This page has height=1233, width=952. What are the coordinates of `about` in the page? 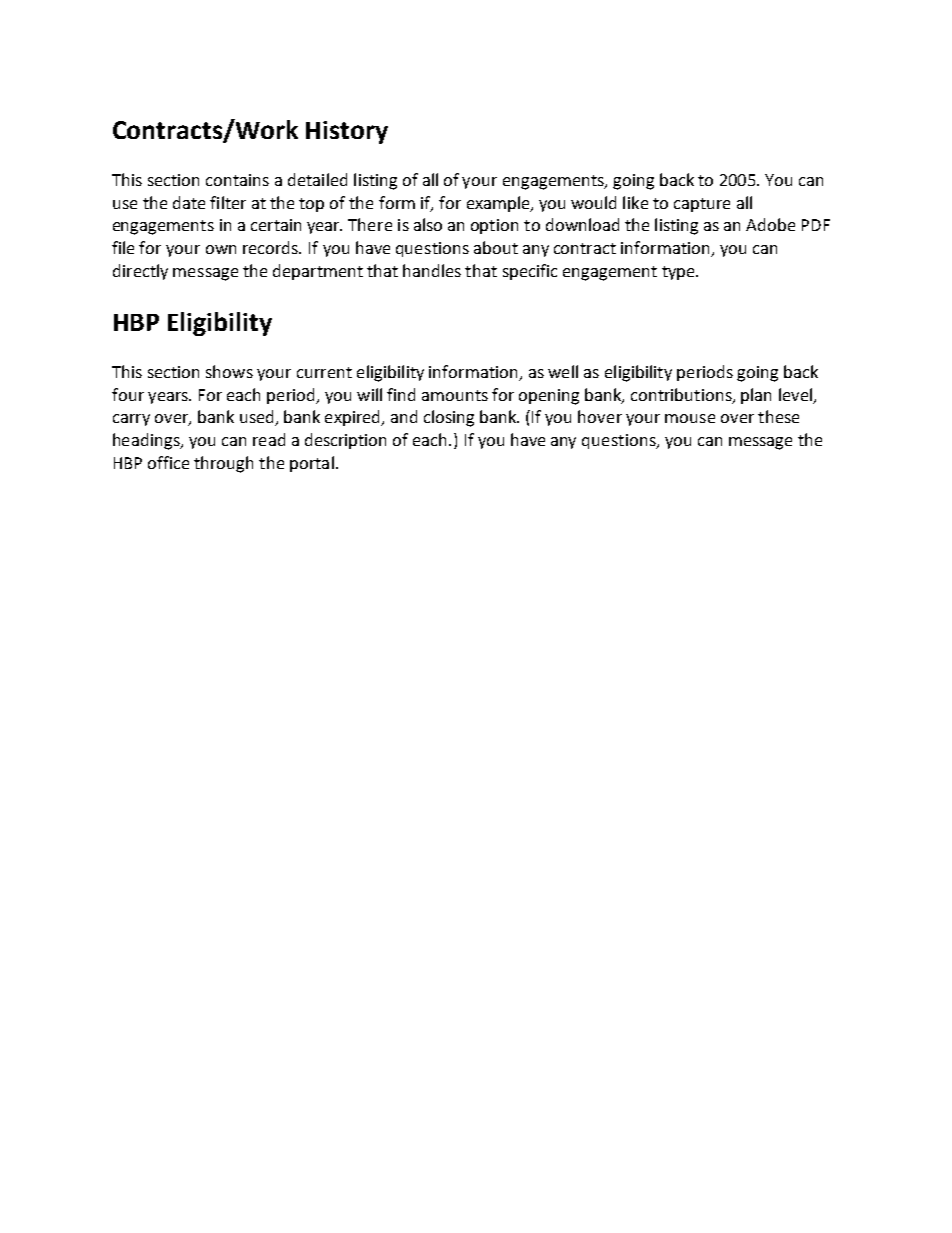 It's located at (496, 247).
